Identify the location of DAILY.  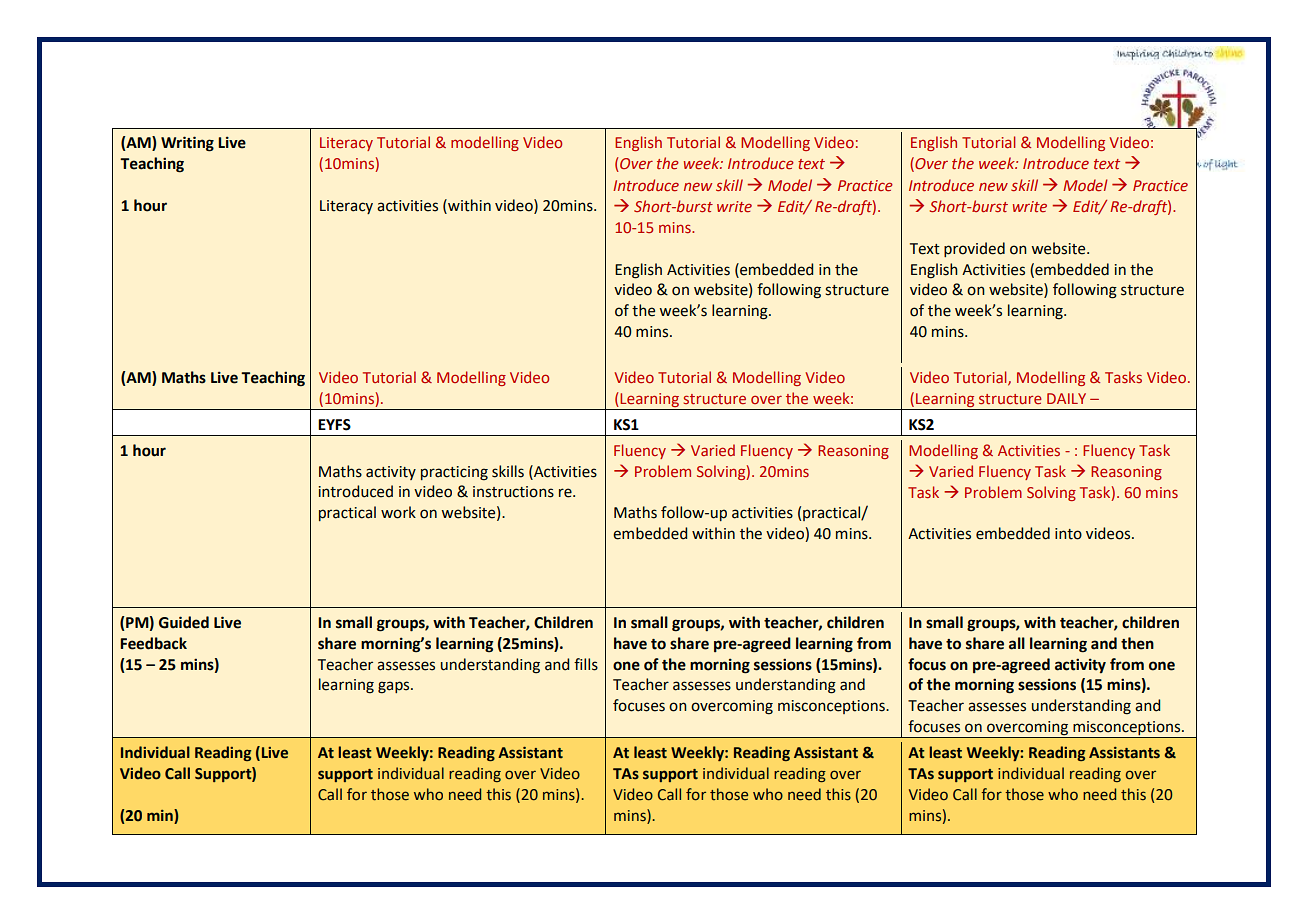
(1066, 398).
